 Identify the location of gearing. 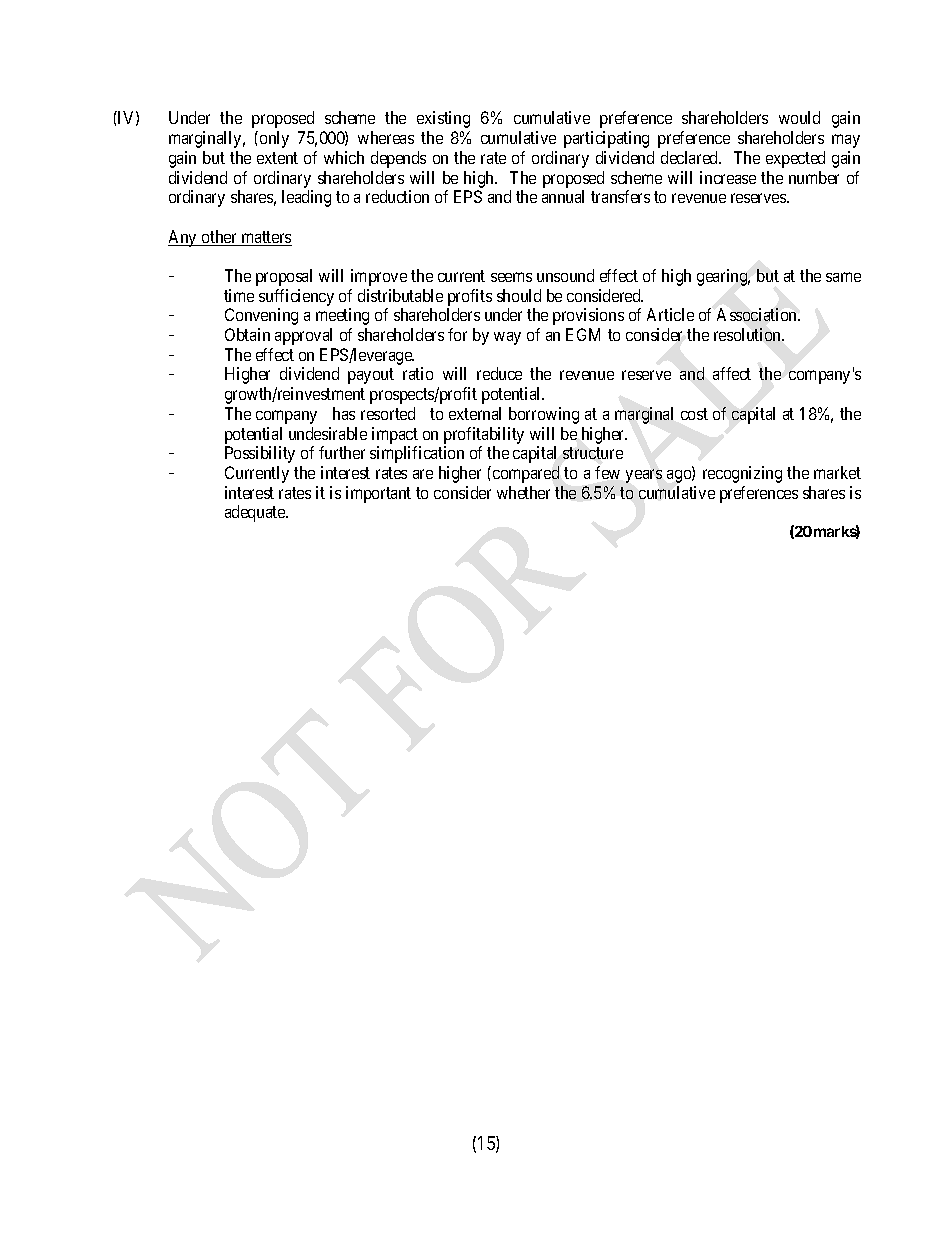
(723, 277).
